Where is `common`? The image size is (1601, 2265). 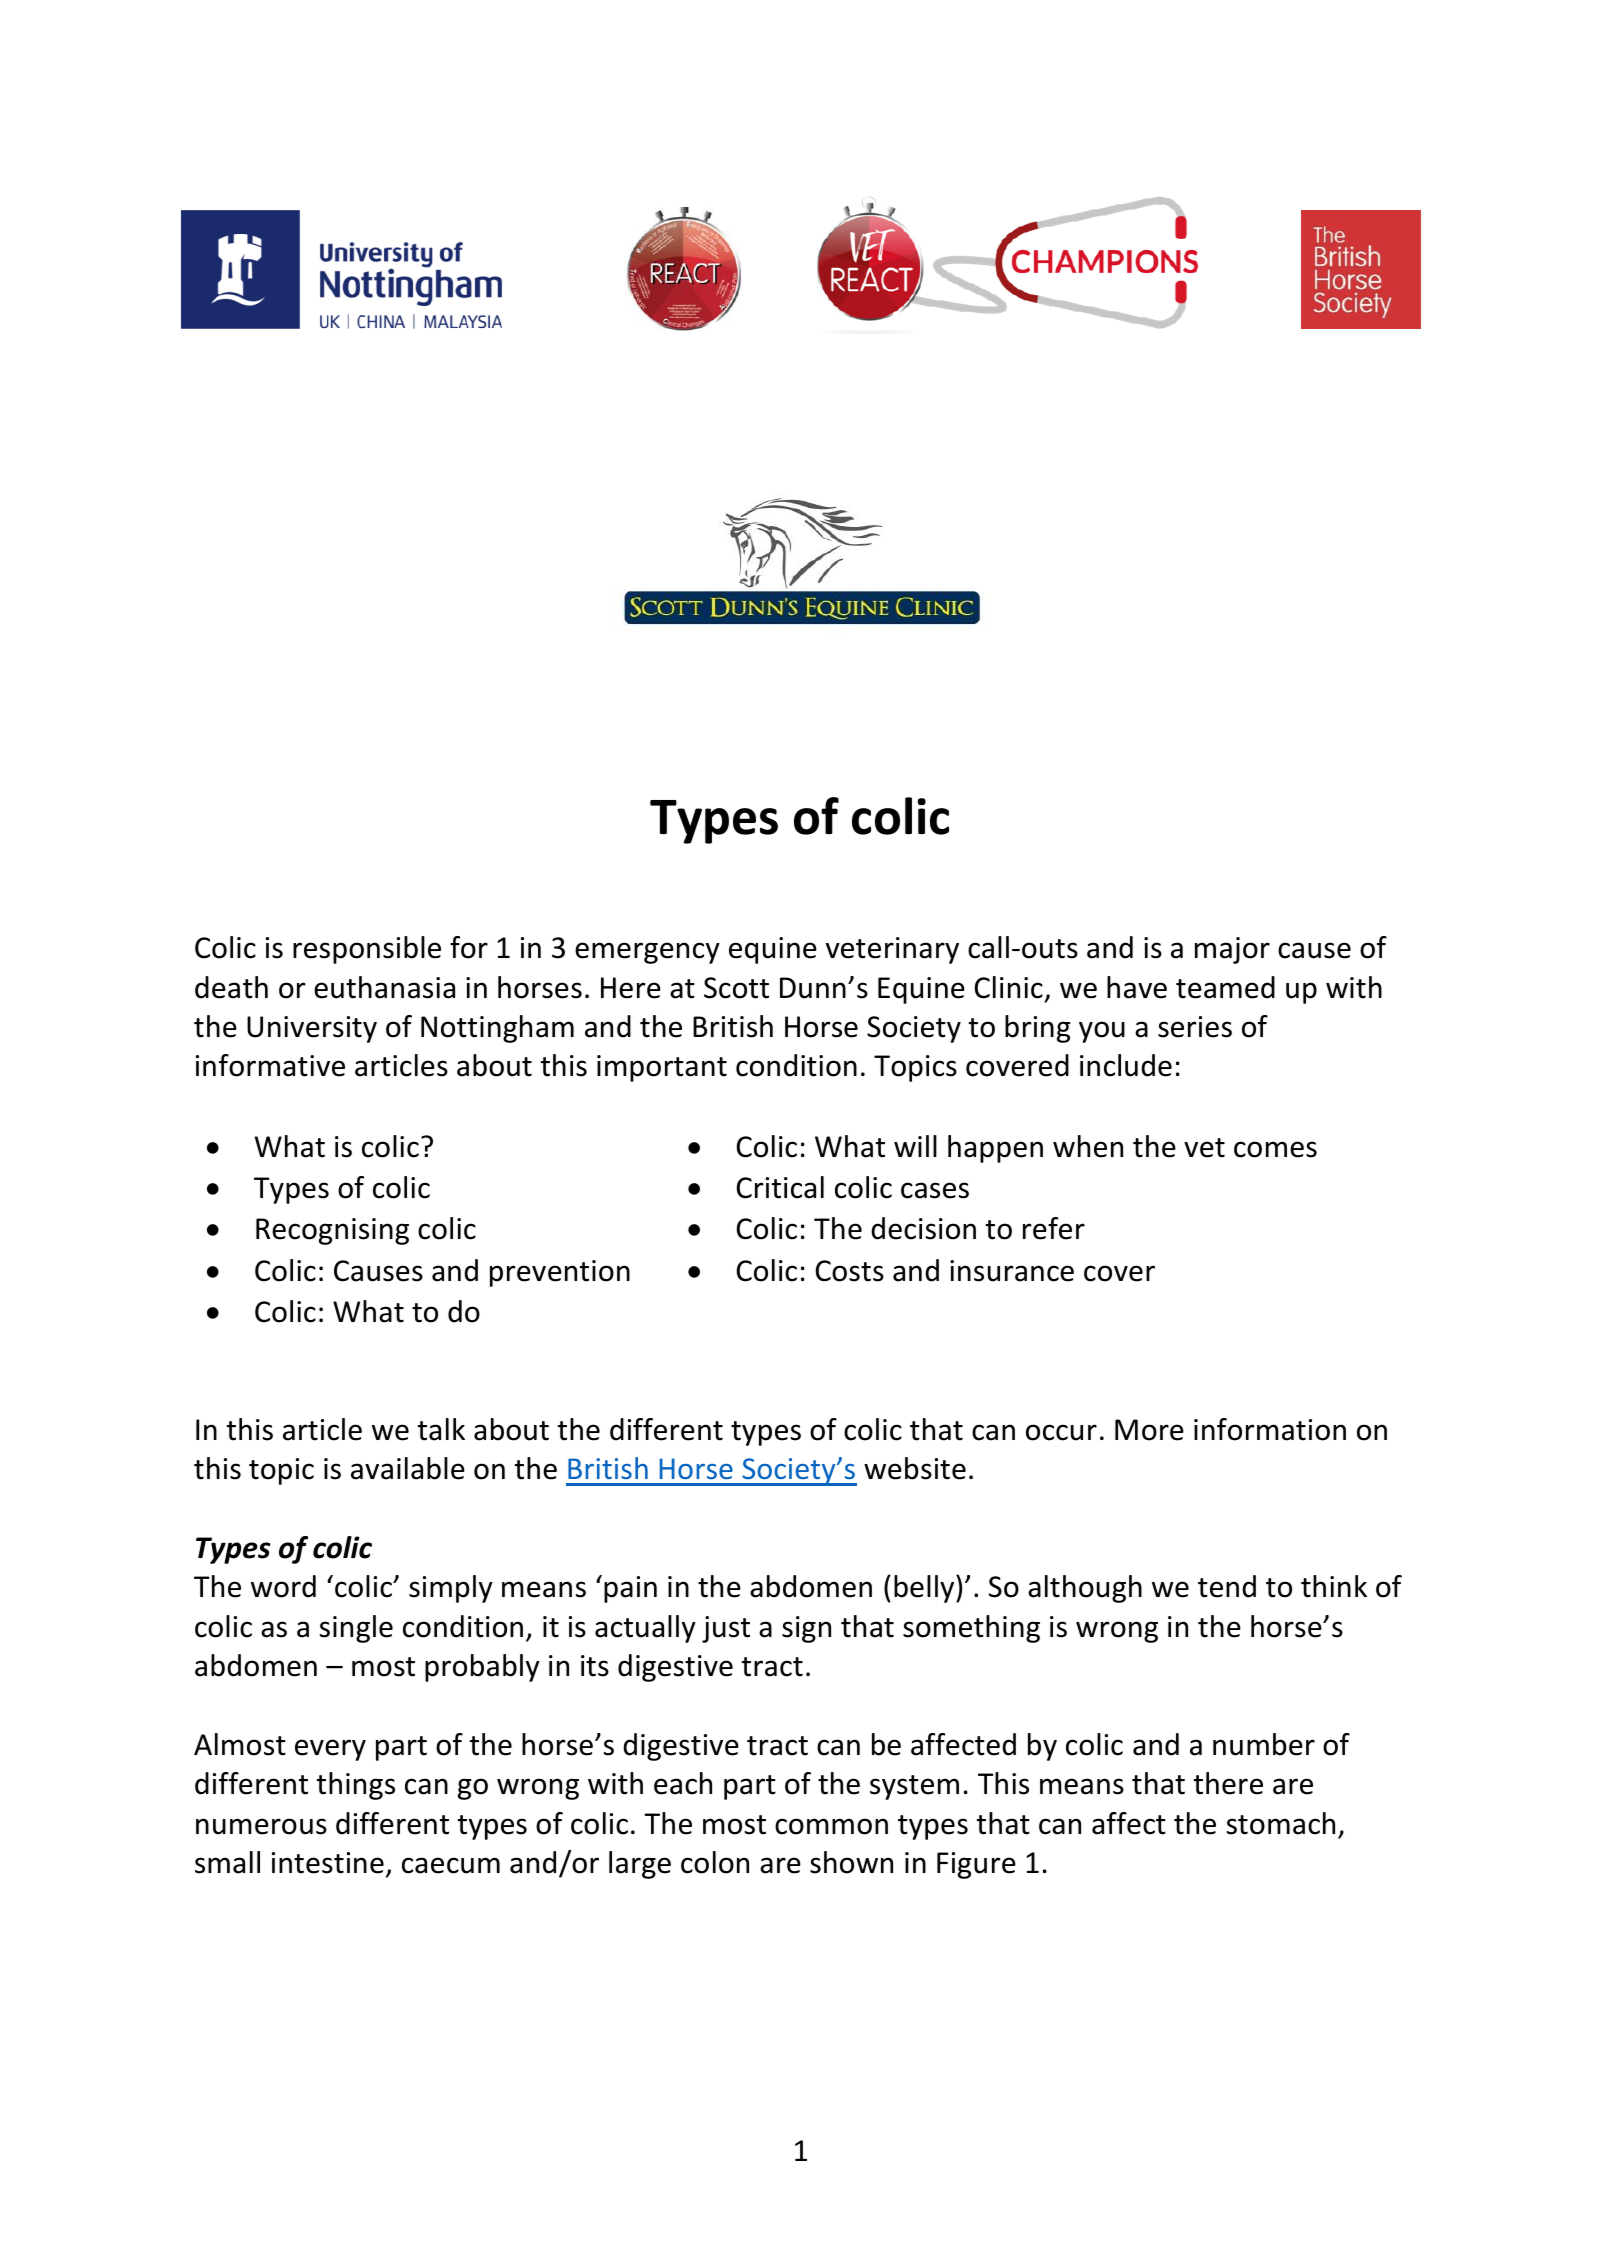
common is located at coordinates (831, 1826).
